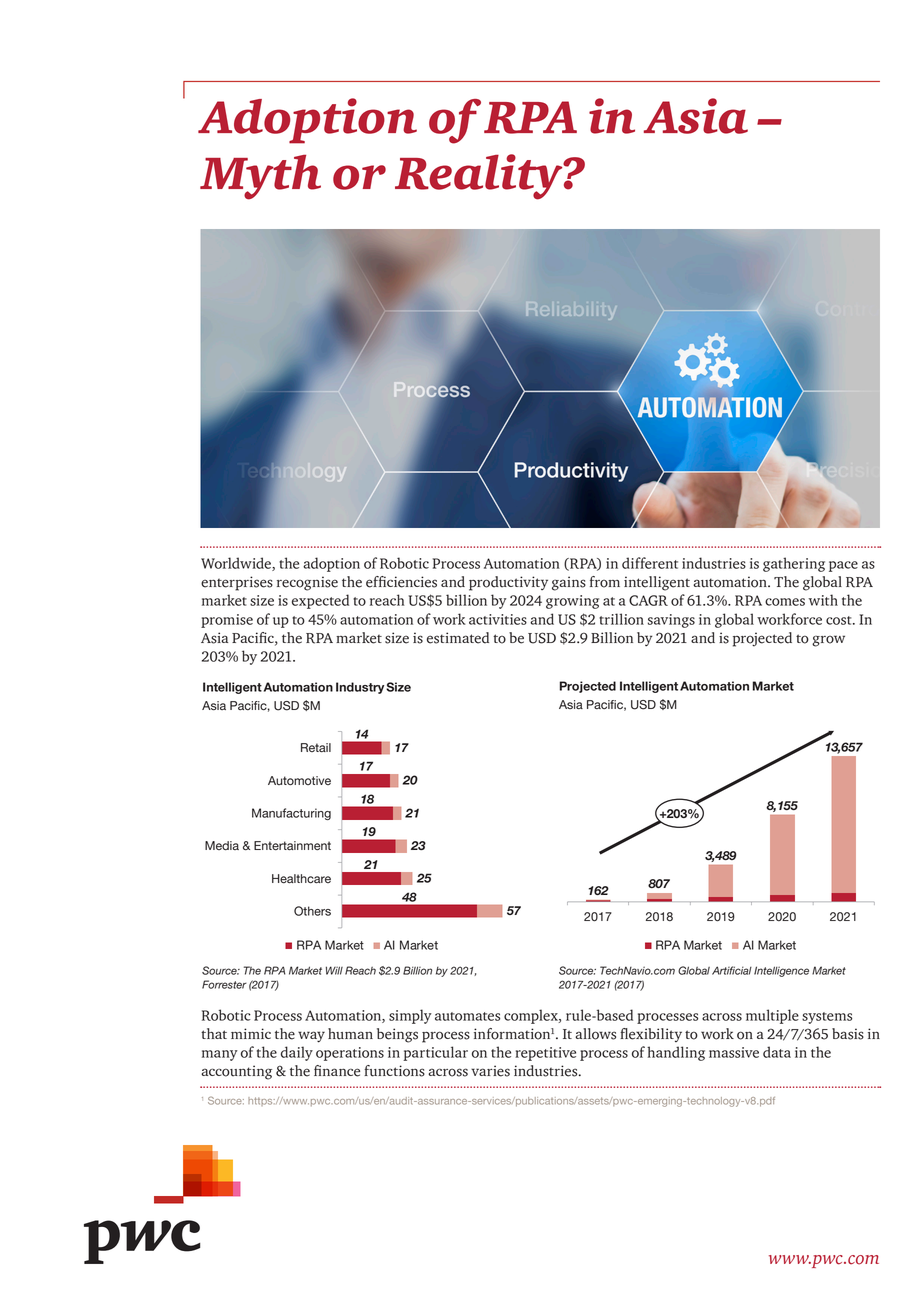 The height and width of the page is (1308, 924). I want to click on Myth, so click(260, 177).
